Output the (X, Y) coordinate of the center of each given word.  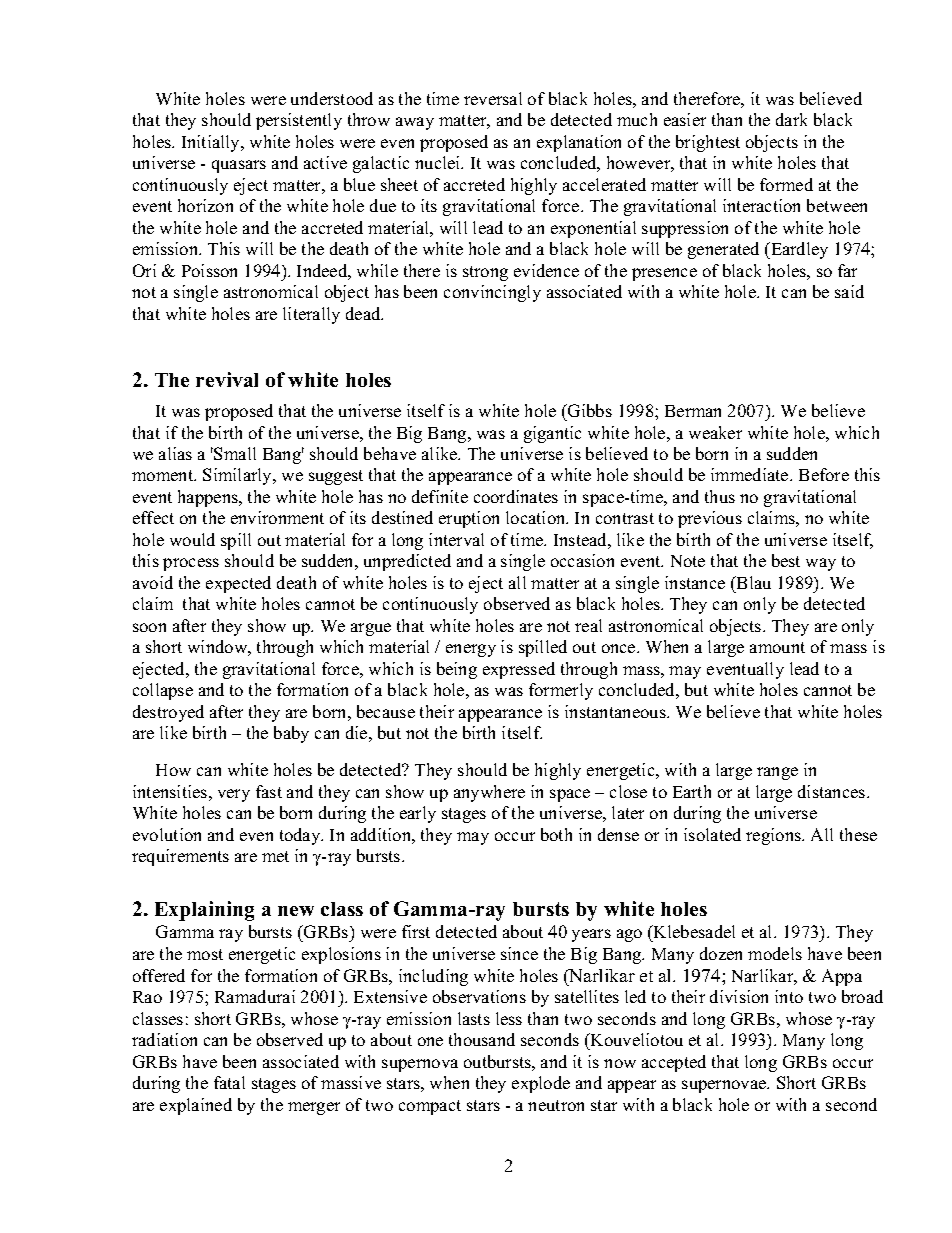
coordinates (516, 496)
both (556, 834)
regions (774, 836)
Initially (212, 143)
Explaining (204, 911)
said (849, 291)
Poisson (209, 270)
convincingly (492, 293)
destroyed (168, 713)
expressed (519, 670)
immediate (751, 474)
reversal (493, 98)
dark (791, 119)
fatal (229, 1082)
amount (777, 647)
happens (209, 498)
